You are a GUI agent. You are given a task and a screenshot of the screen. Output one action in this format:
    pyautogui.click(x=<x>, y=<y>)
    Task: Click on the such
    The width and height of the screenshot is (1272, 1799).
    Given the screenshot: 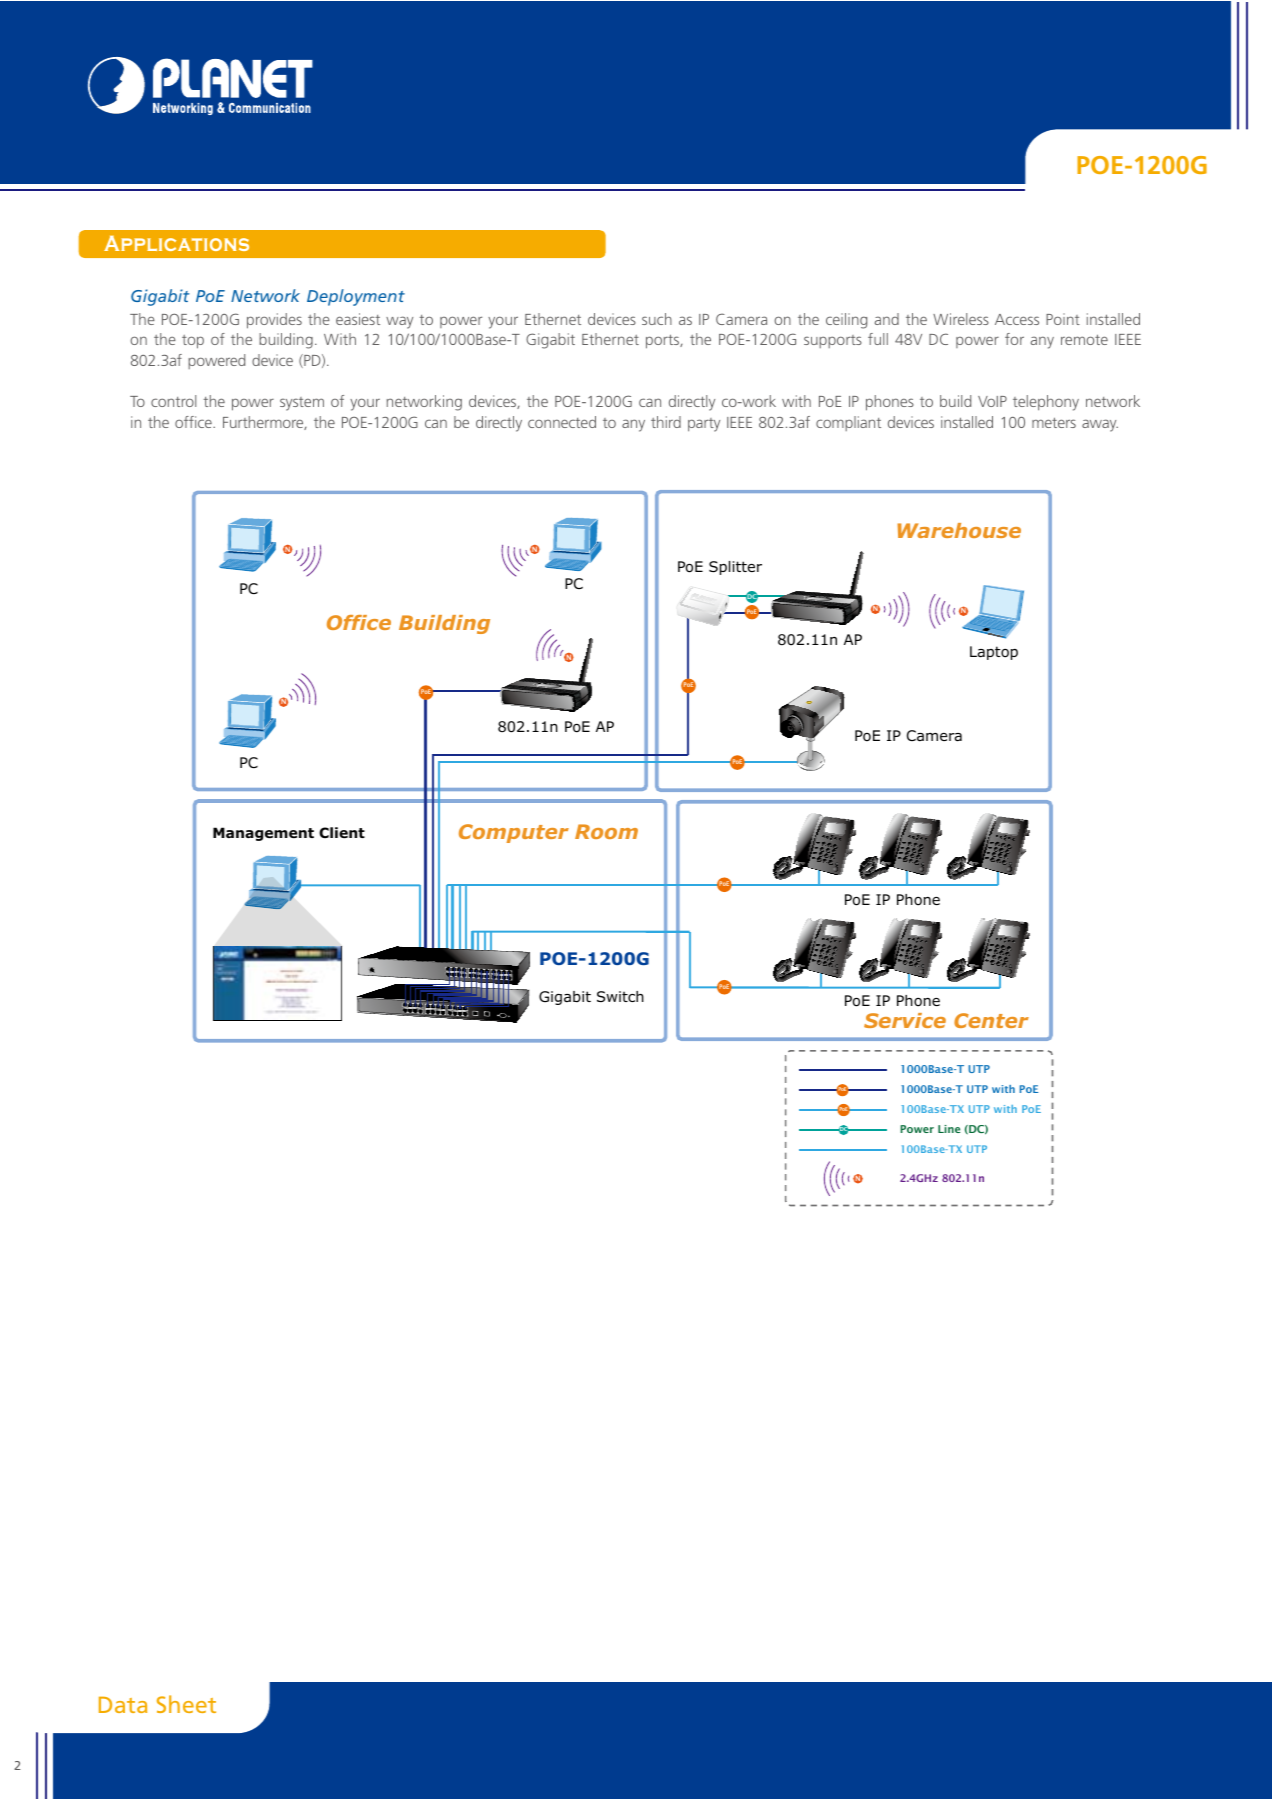 What is the action you would take?
    pyautogui.click(x=657, y=319)
